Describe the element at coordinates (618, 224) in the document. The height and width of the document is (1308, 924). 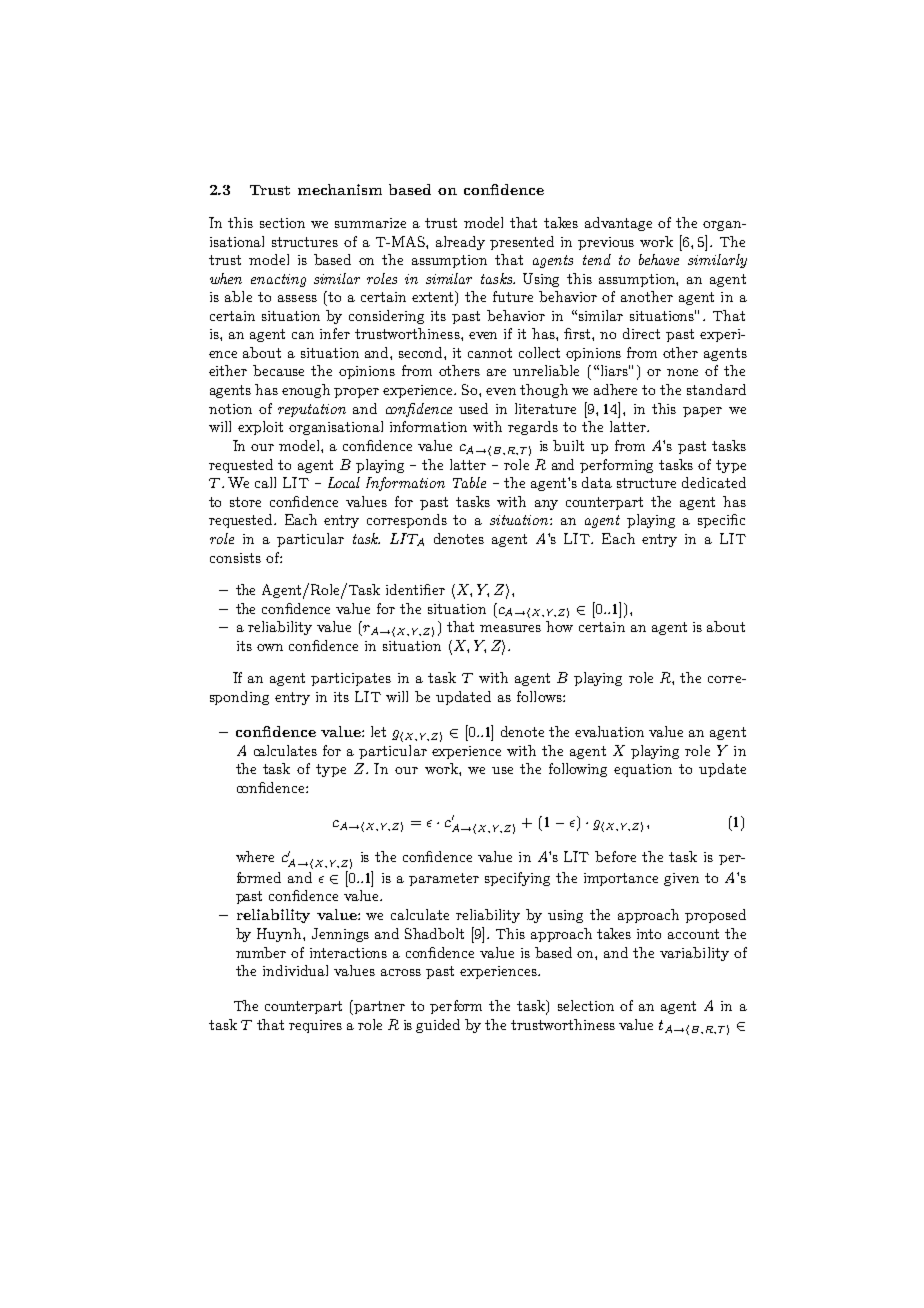
I see `advantage` at that location.
